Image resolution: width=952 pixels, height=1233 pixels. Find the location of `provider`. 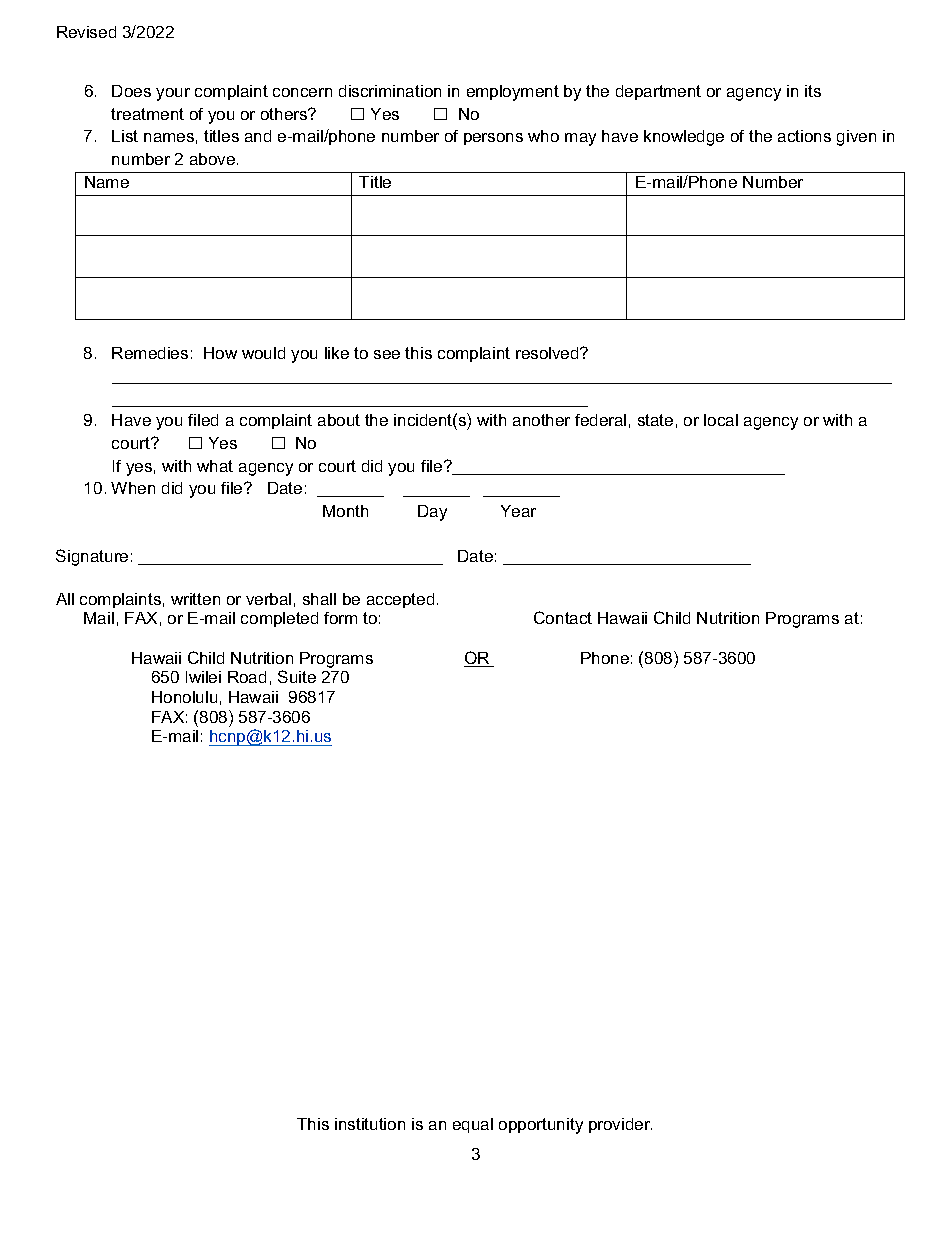

provider is located at coordinates (620, 1125).
